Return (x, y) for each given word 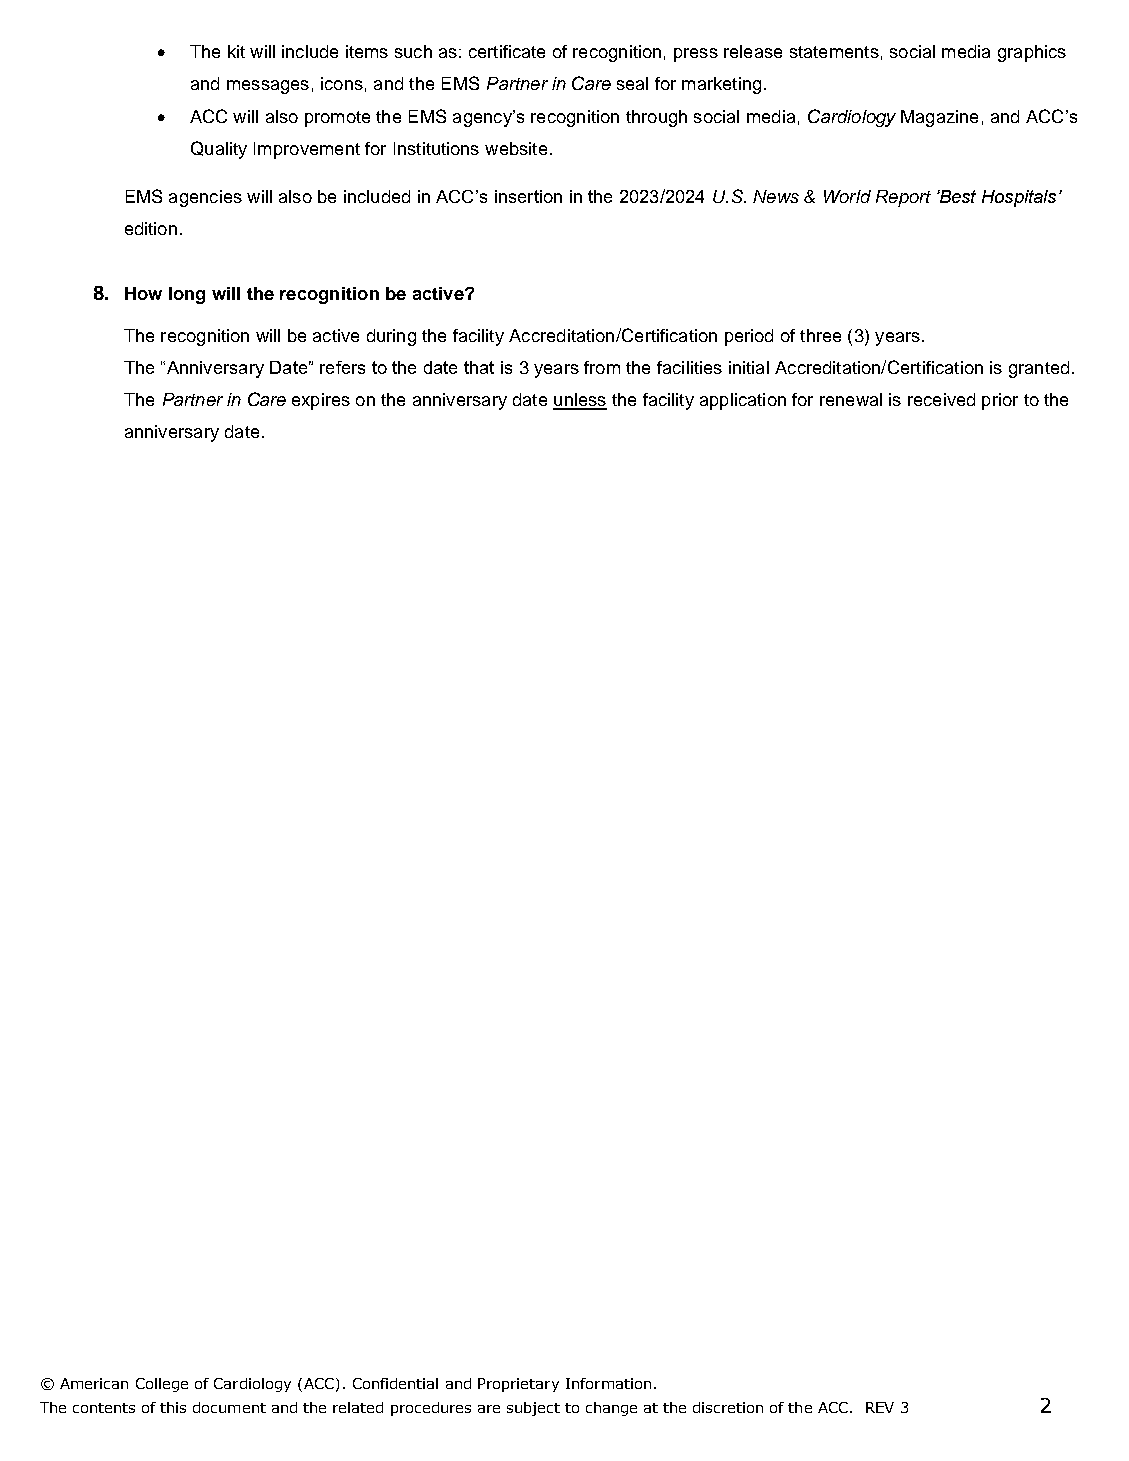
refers (342, 367)
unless (580, 401)
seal (632, 83)
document (229, 1407)
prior (1000, 401)
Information (608, 1383)
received (941, 399)
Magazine (939, 118)
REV (880, 1407)
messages (268, 87)
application (743, 401)
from (602, 367)
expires (321, 401)
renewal (851, 399)
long (187, 295)
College (162, 1385)
